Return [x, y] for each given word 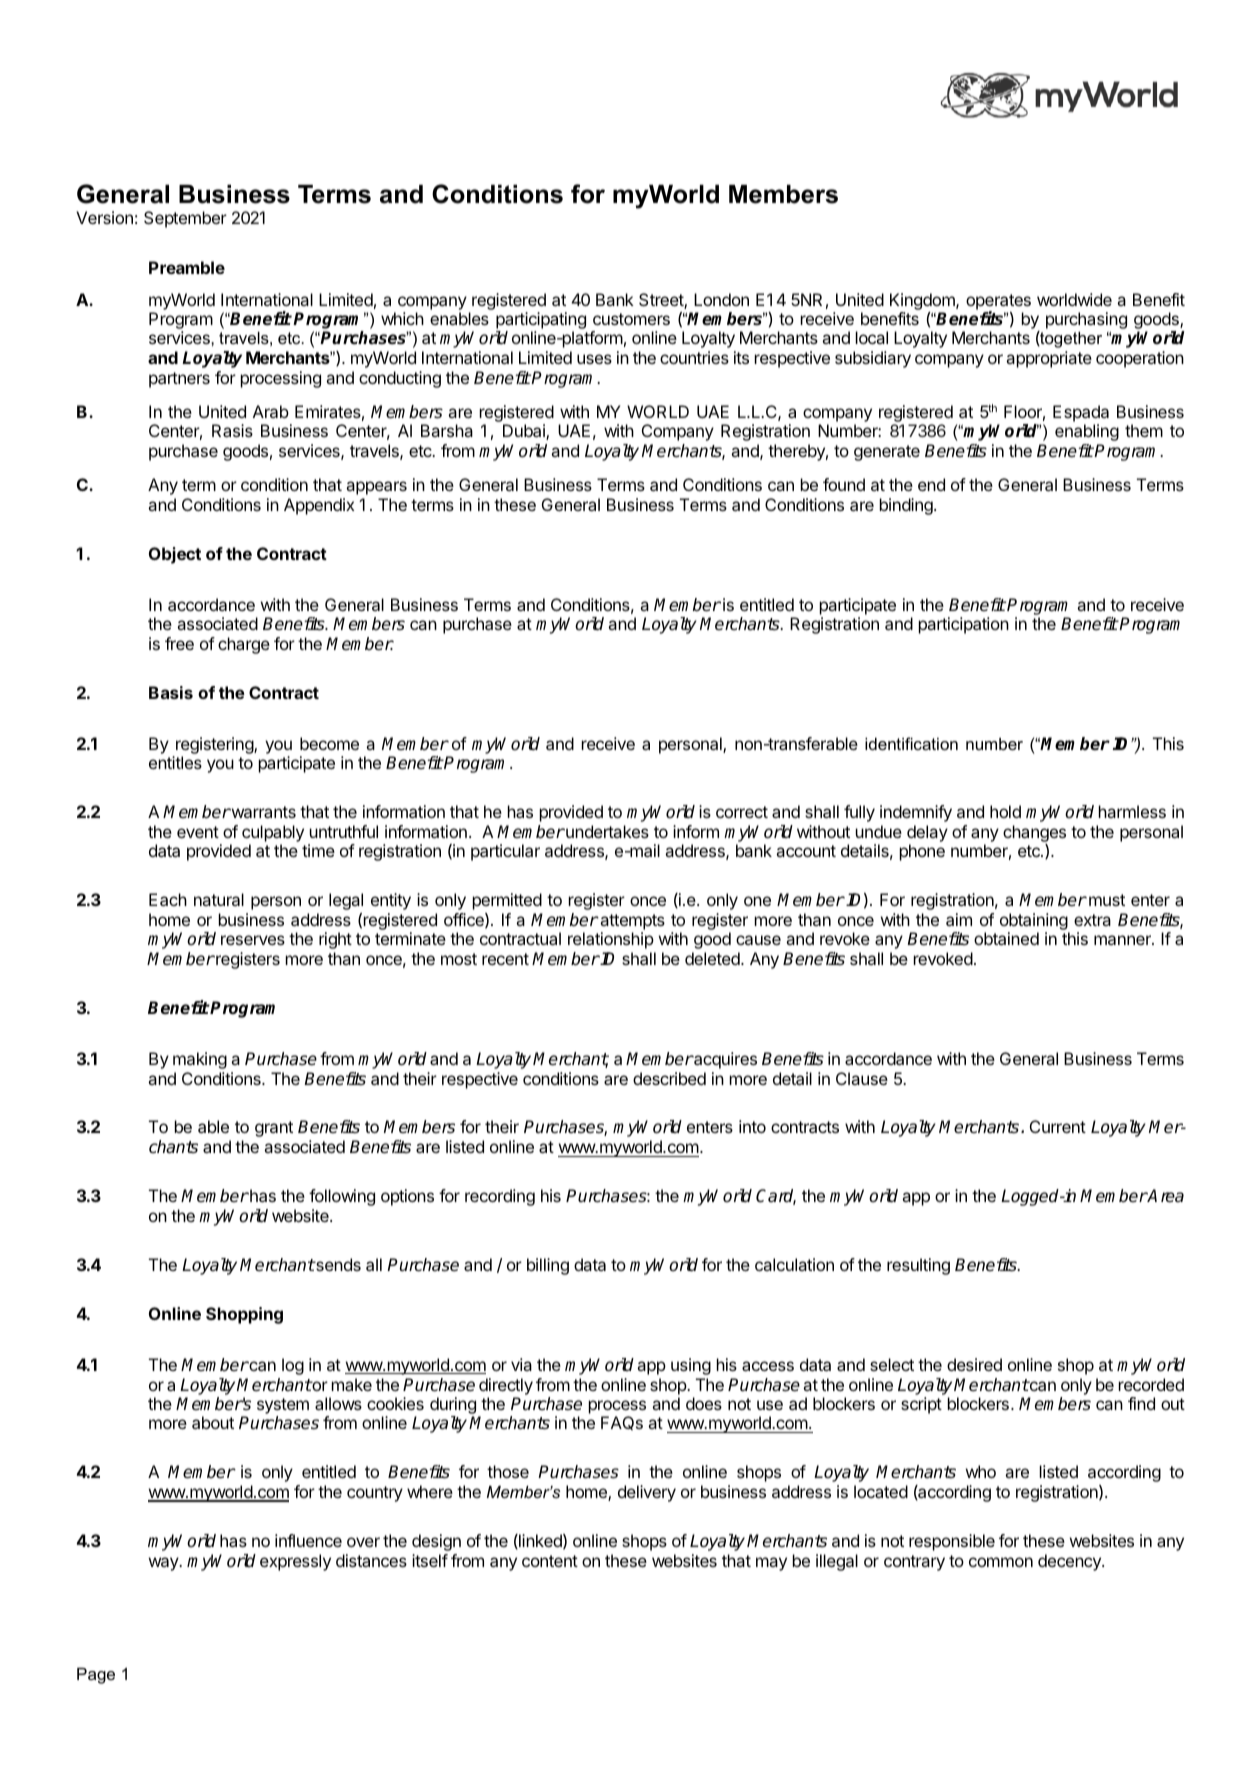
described [669, 1078]
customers [631, 319]
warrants [262, 812]
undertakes [606, 831]
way [164, 1564]
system [283, 1406]
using [691, 1366]
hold [1005, 811]
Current [1058, 1126]
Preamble [187, 267]
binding [907, 506]
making [200, 1060]
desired [974, 1364]
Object [175, 555]
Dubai [525, 432]
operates [998, 303]
